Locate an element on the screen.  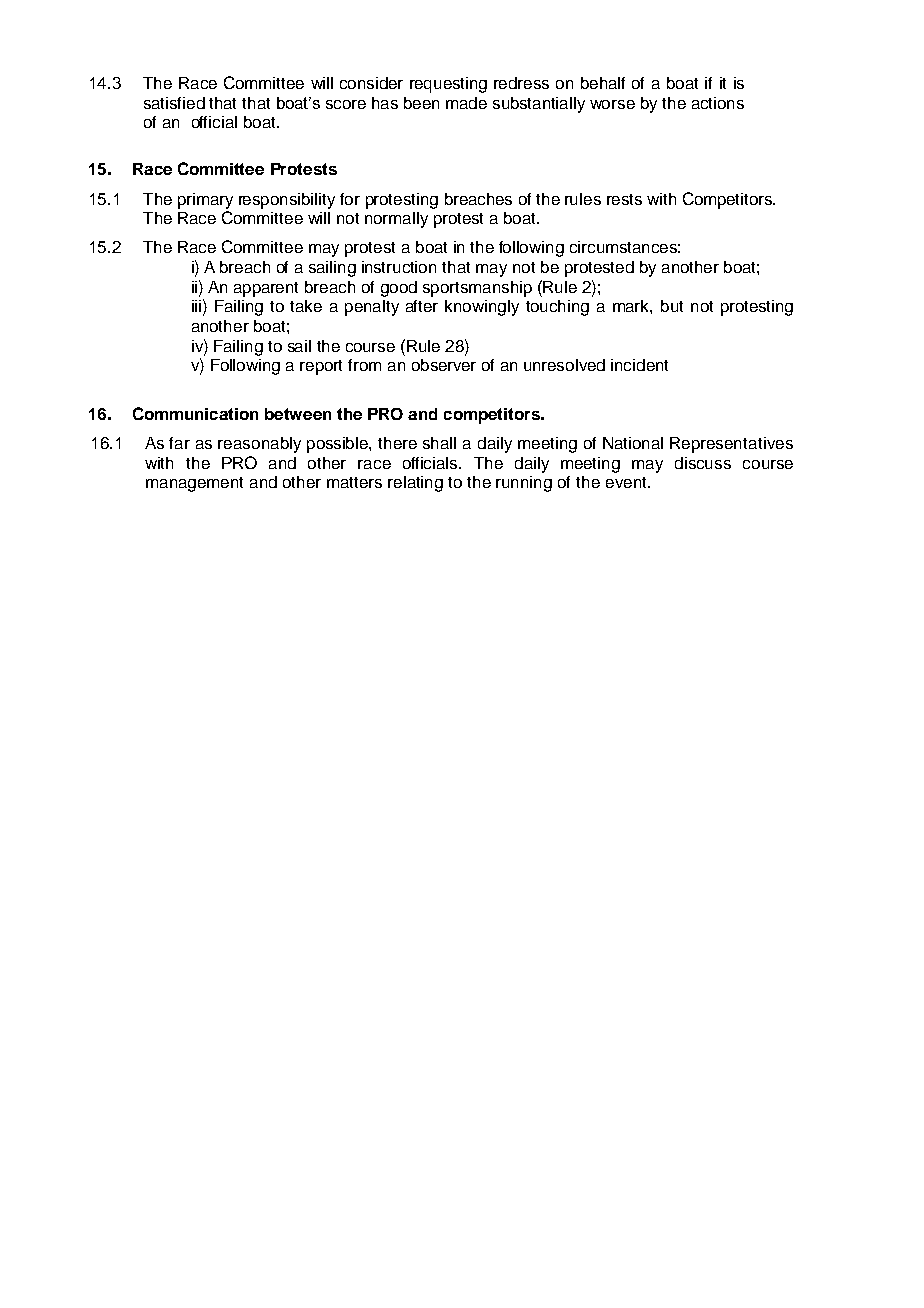
but is located at coordinates (672, 306).
